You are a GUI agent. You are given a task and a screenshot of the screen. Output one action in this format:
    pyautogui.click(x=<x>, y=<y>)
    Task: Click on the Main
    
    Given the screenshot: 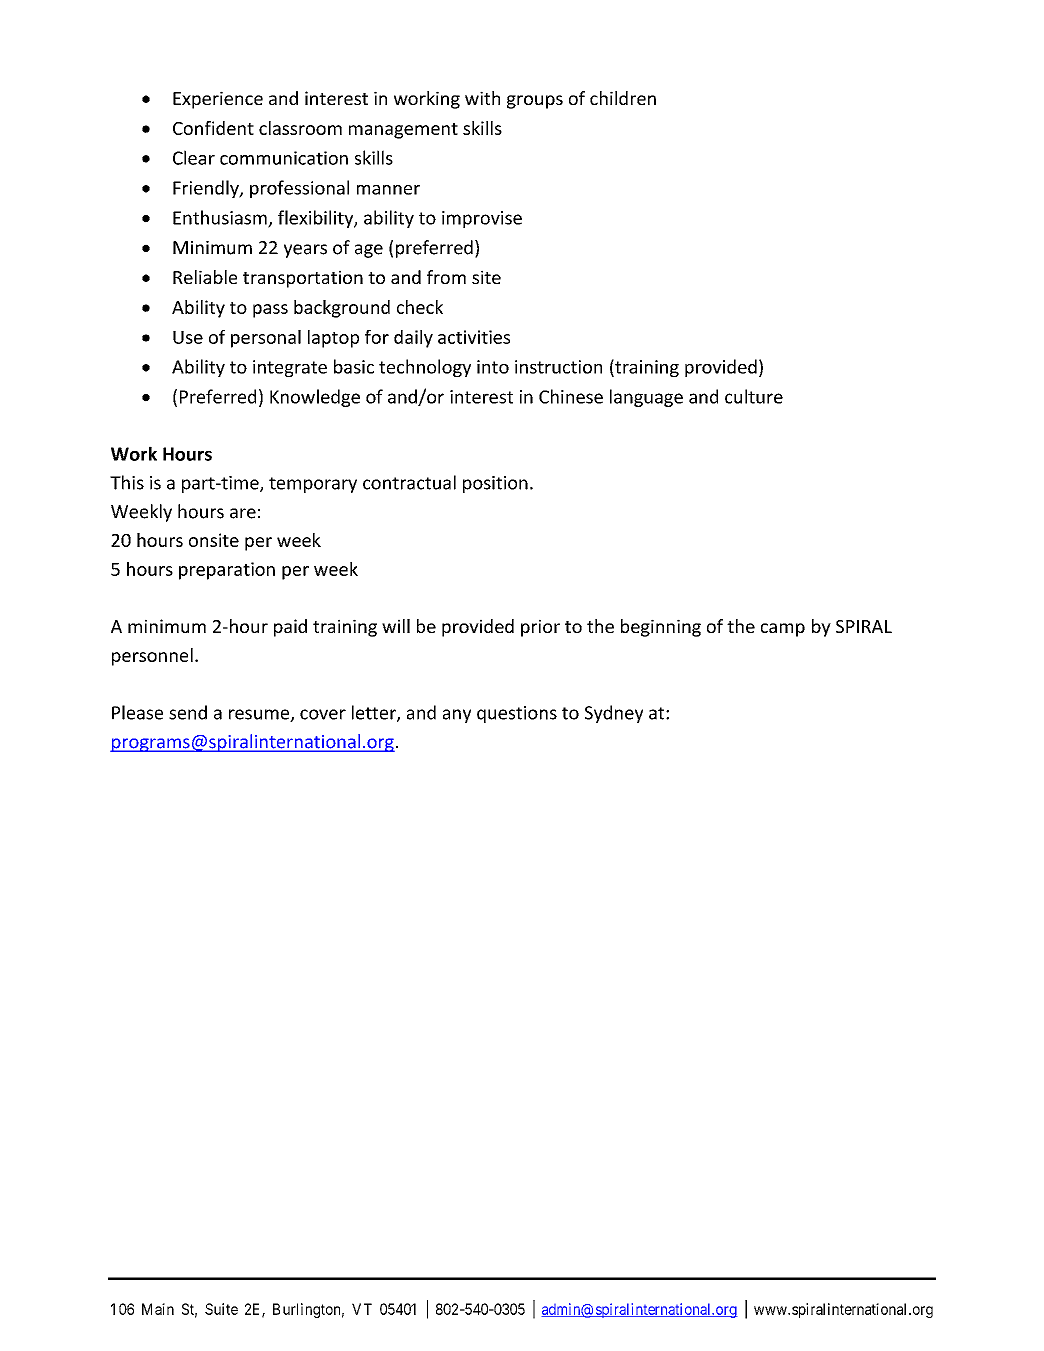 What is the action you would take?
    pyautogui.click(x=158, y=1309)
